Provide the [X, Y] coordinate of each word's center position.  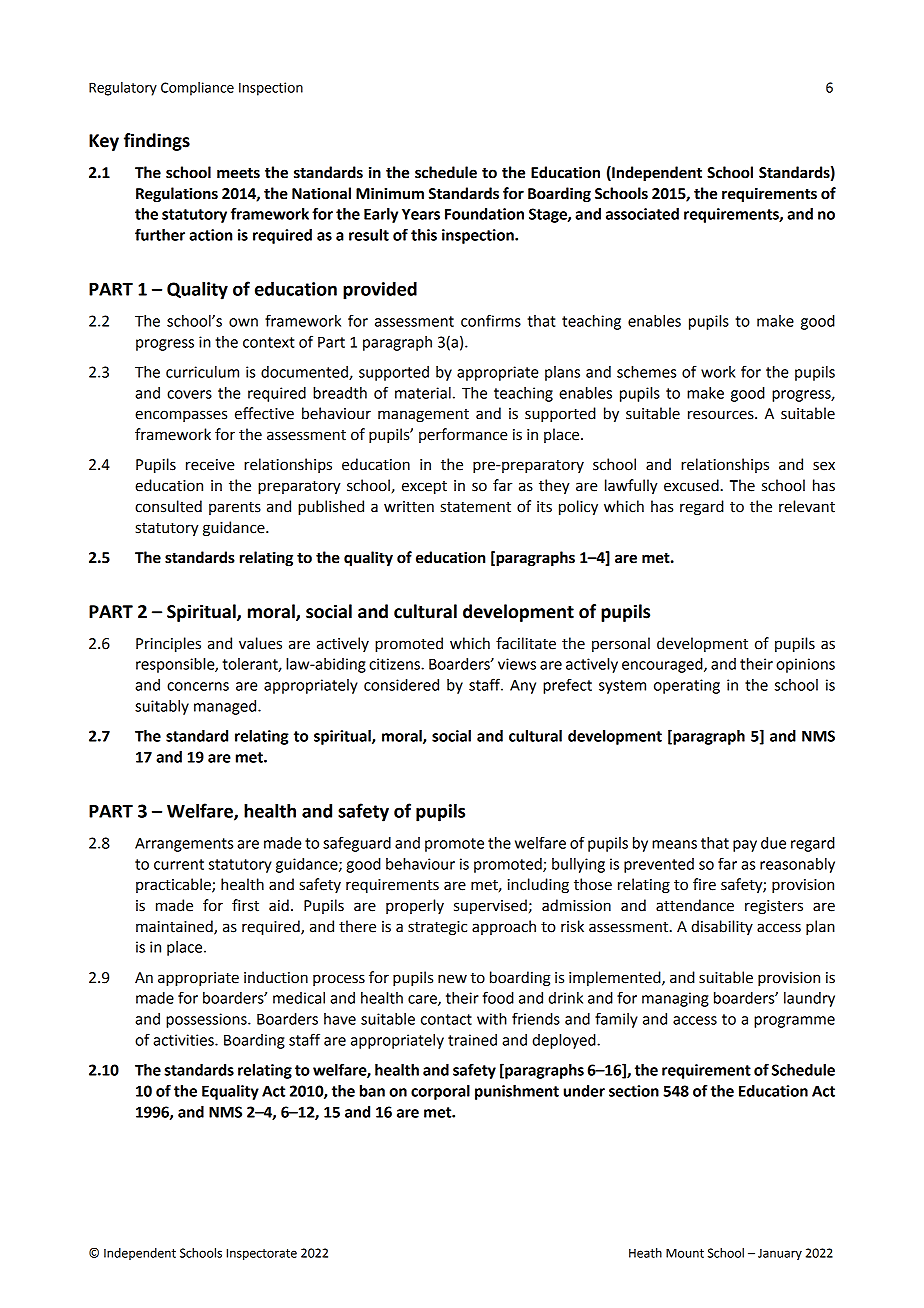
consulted [168, 506]
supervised [490, 906]
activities [184, 1040]
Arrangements [184, 845]
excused [691, 485]
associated [642, 214]
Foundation [484, 214]
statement [476, 507]
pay [745, 846]
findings [157, 142]
